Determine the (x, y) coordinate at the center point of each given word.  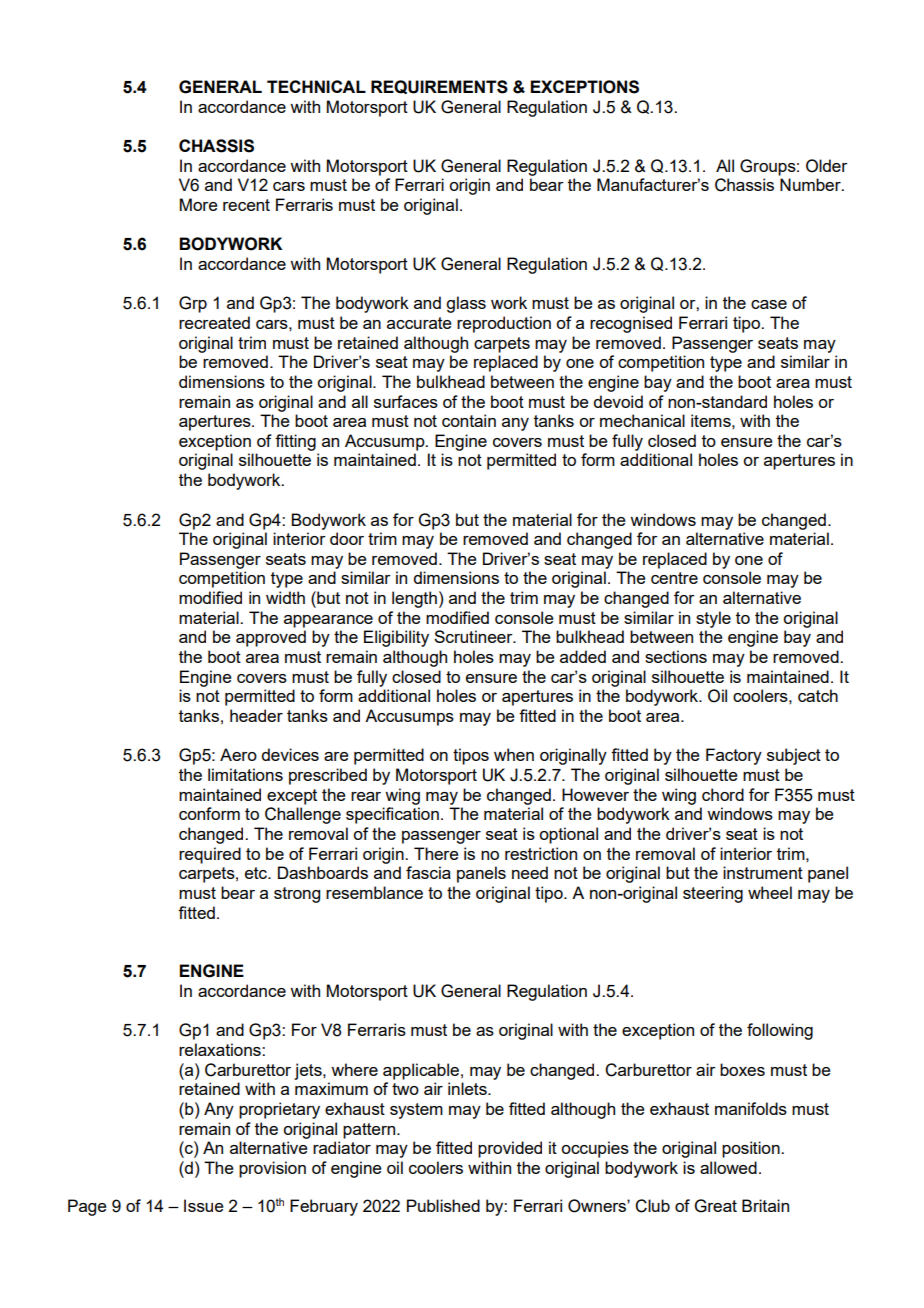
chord (723, 794)
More (199, 204)
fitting (295, 442)
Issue (204, 1205)
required (210, 855)
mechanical (642, 420)
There (436, 853)
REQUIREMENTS (439, 87)
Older (827, 166)
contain (469, 420)
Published (443, 1205)
